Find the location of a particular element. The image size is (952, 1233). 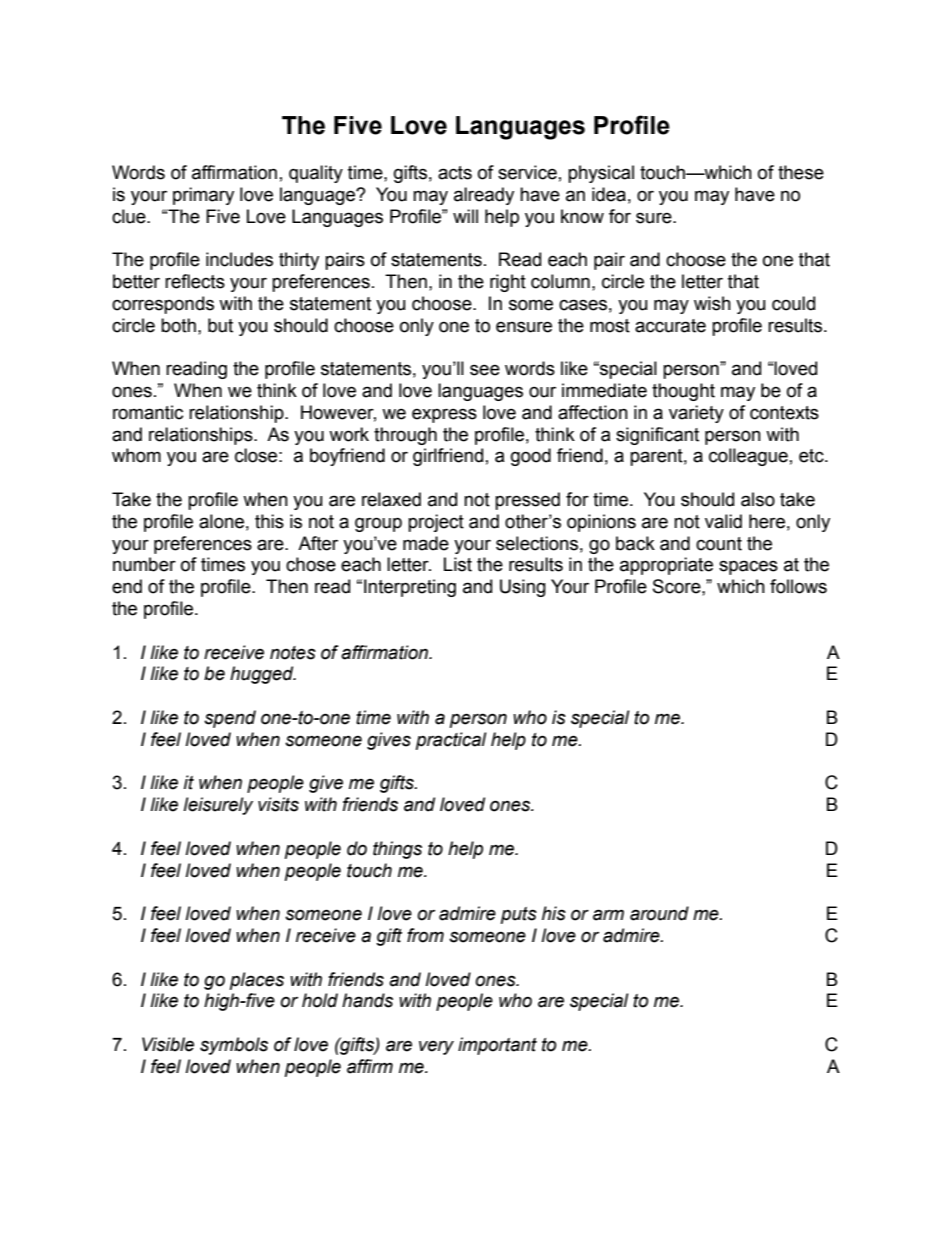

good is located at coordinates (531, 457).
